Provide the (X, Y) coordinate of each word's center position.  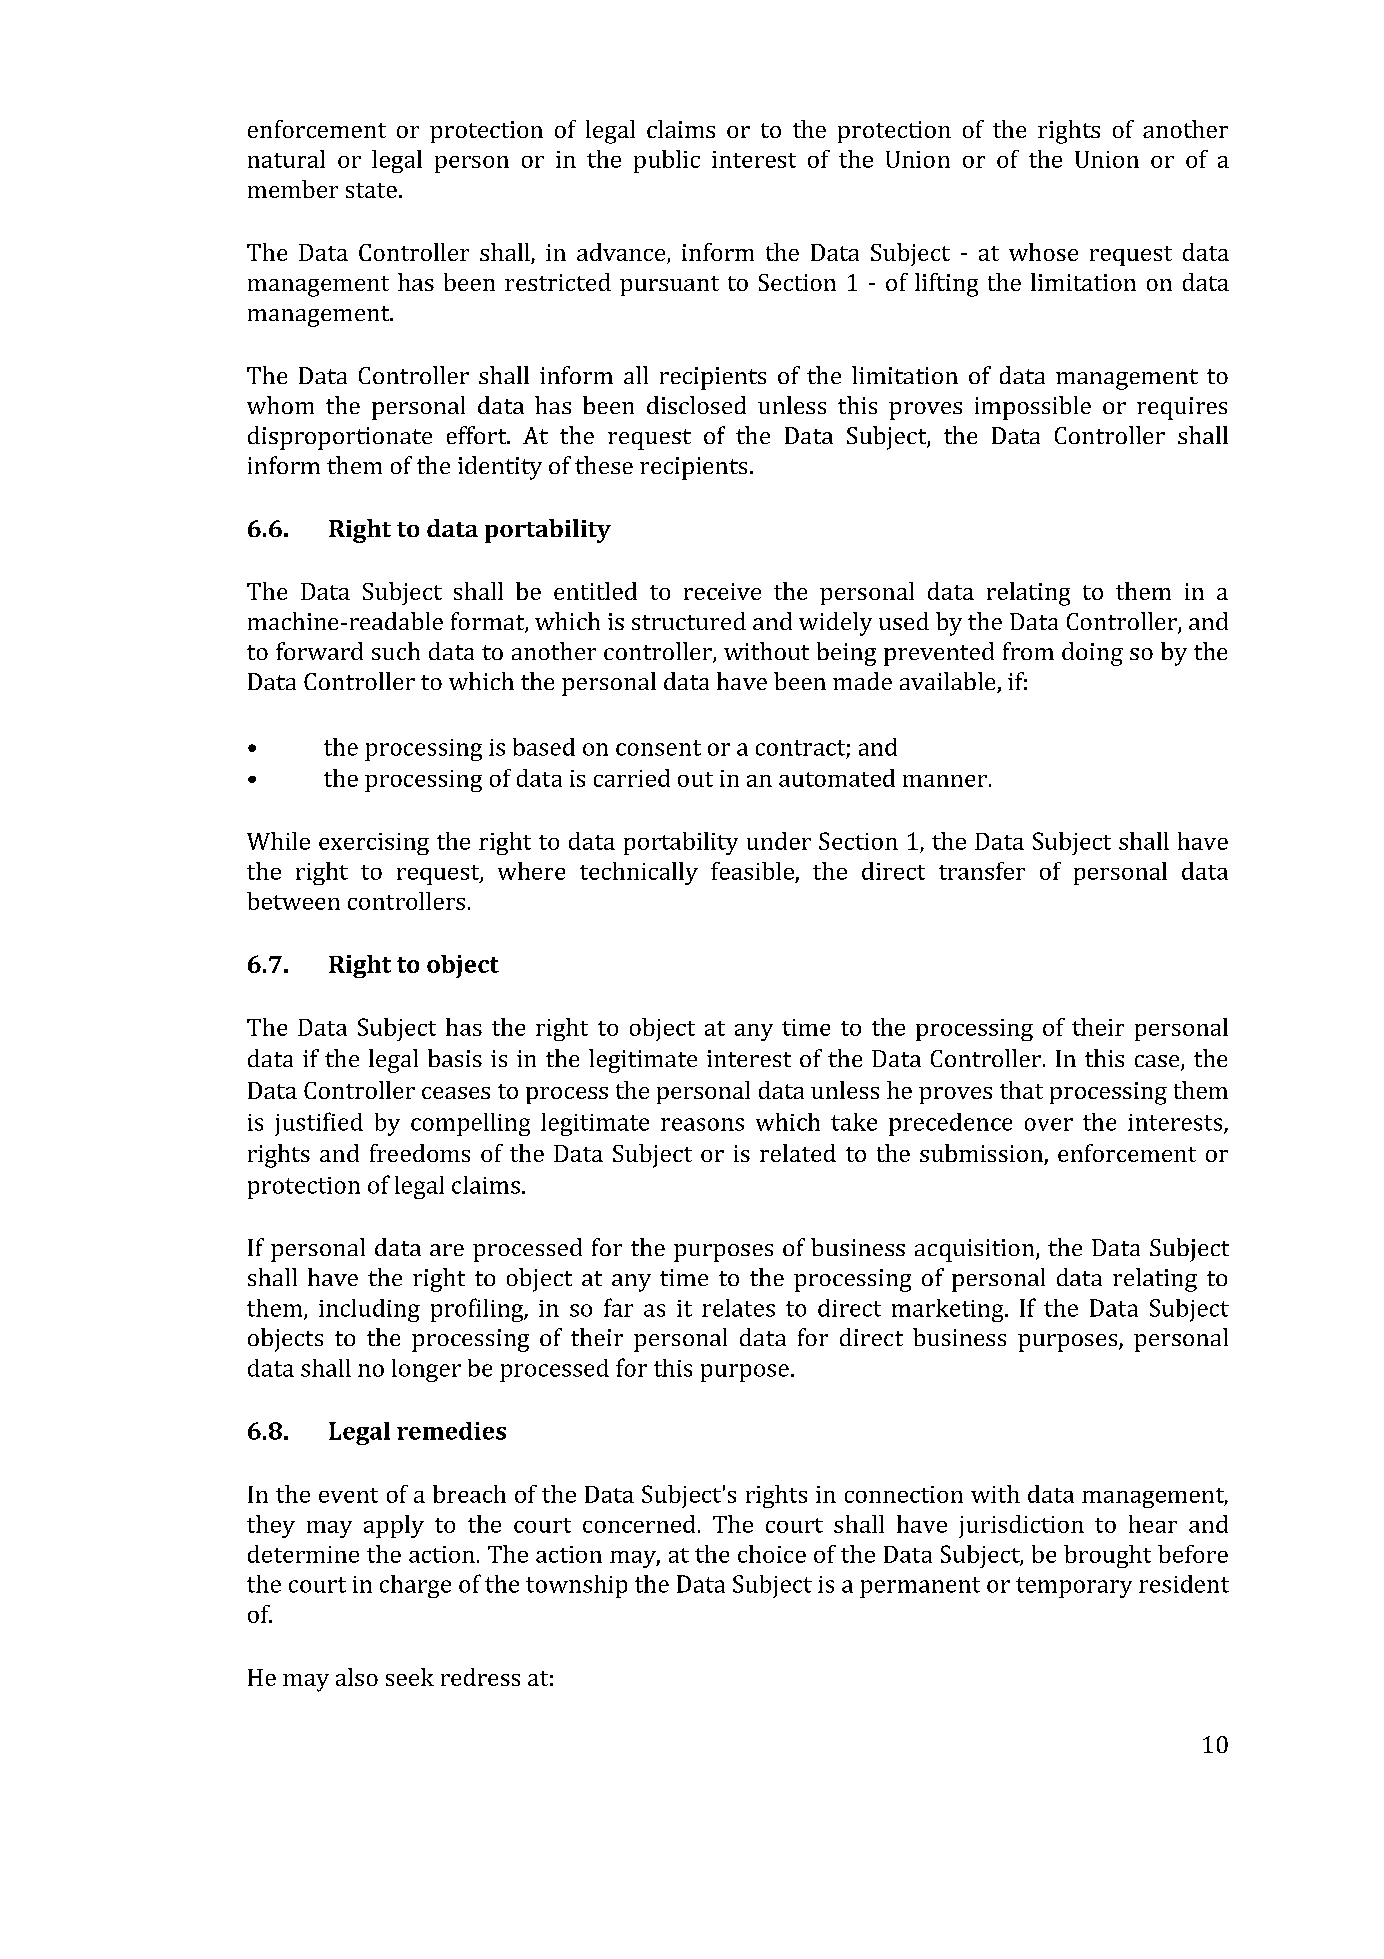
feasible (752, 871)
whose (1043, 252)
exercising (374, 844)
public (667, 161)
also (357, 1677)
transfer (982, 871)
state (371, 190)
